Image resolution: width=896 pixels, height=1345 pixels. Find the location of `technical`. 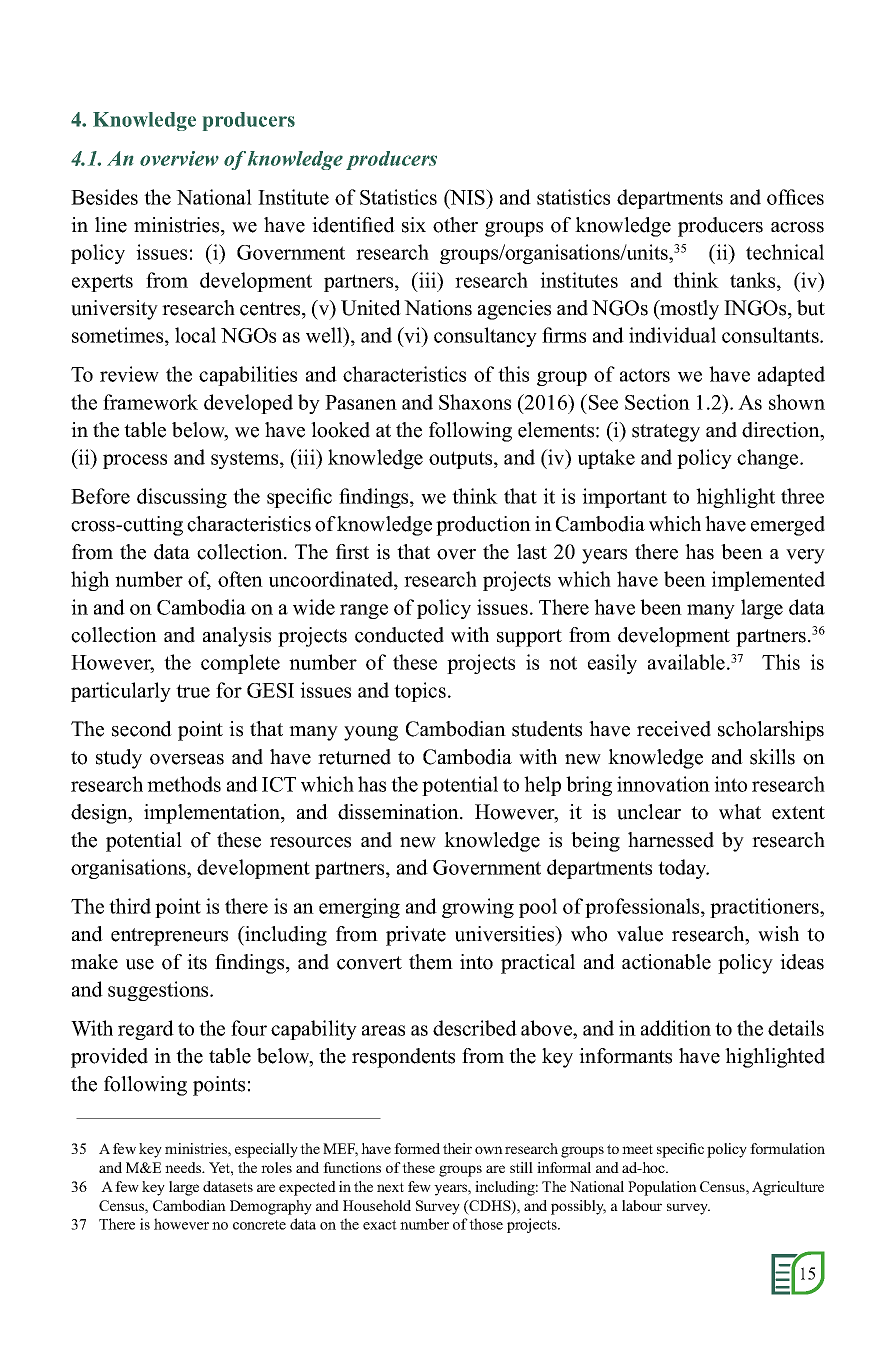

technical is located at coordinates (785, 252).
